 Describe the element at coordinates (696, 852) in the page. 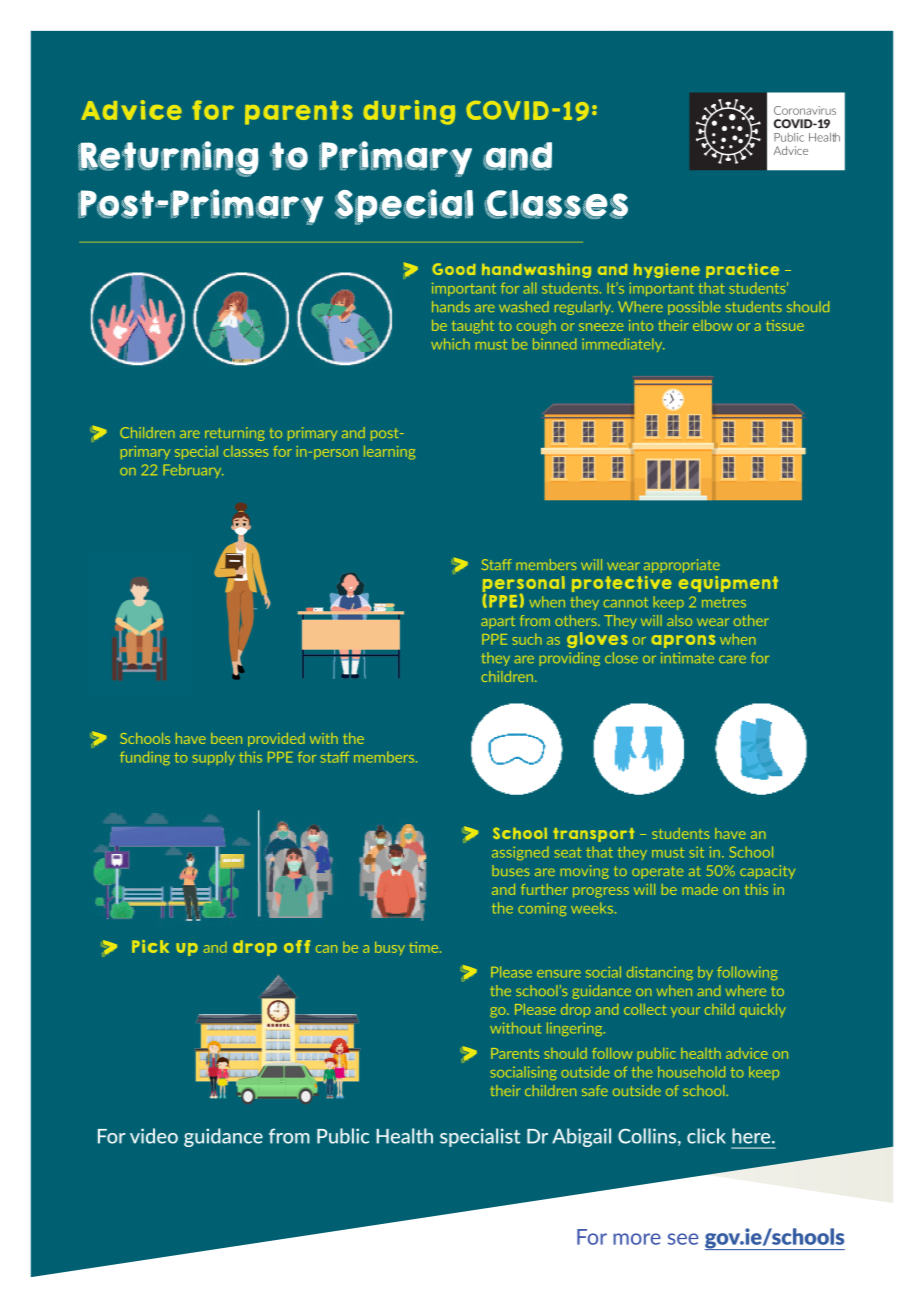

I see `sit` at that location.
